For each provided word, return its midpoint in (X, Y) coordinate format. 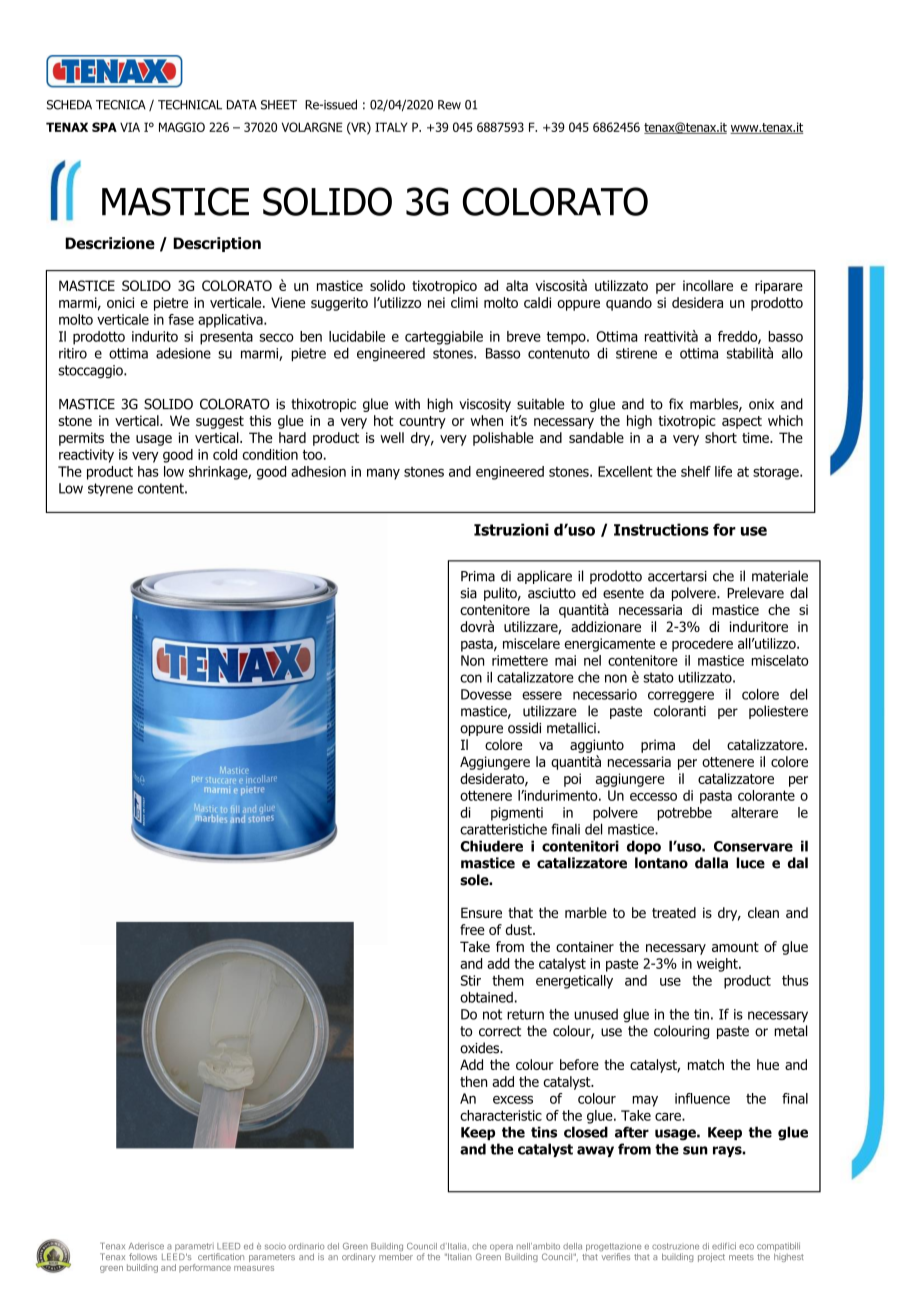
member (396, 1256)
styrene (110, 489)
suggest (220, 422)
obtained (486, 997)
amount (735, 947)
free (472, 929)
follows (143, 1256)
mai (565, 660)
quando (629, 304)
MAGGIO (182, 127)
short (721, 437)
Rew (449, 105)
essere (542, 695)
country (422, 422)
